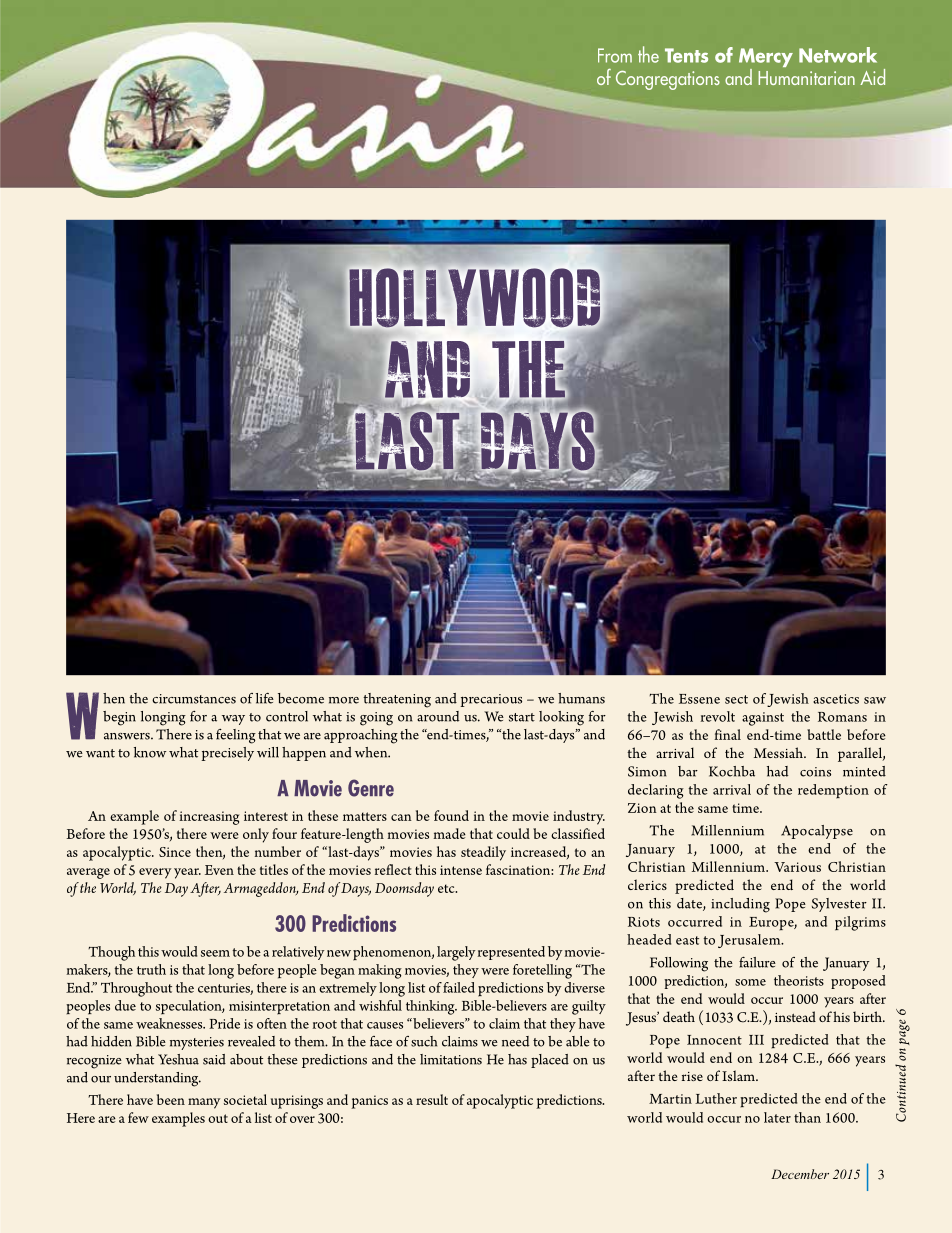  Describe the element at coordinates (615, 55) in the screenshot. I see `From` at that location.
